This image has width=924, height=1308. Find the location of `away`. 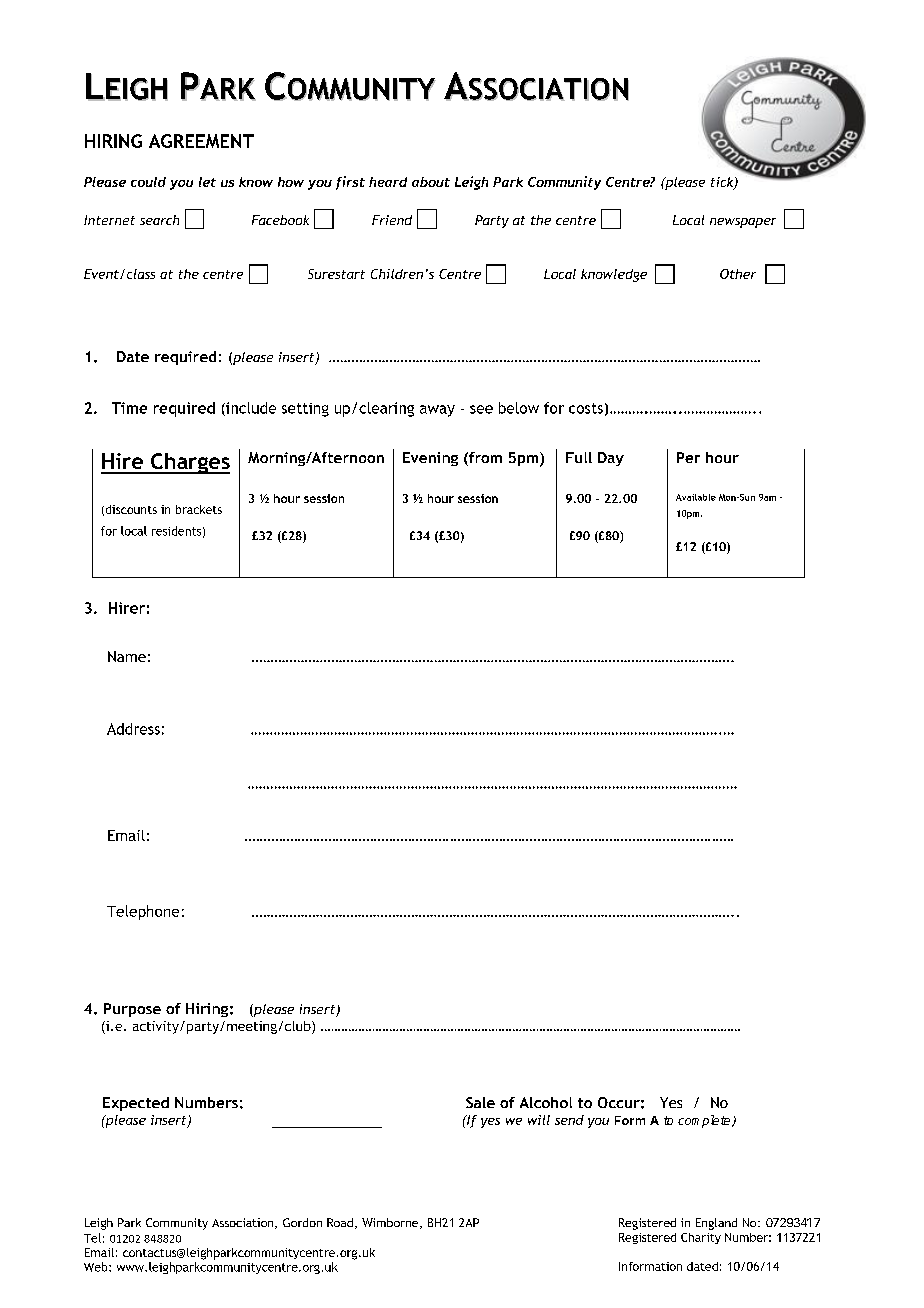

away is located at coordinates (437, 411).
